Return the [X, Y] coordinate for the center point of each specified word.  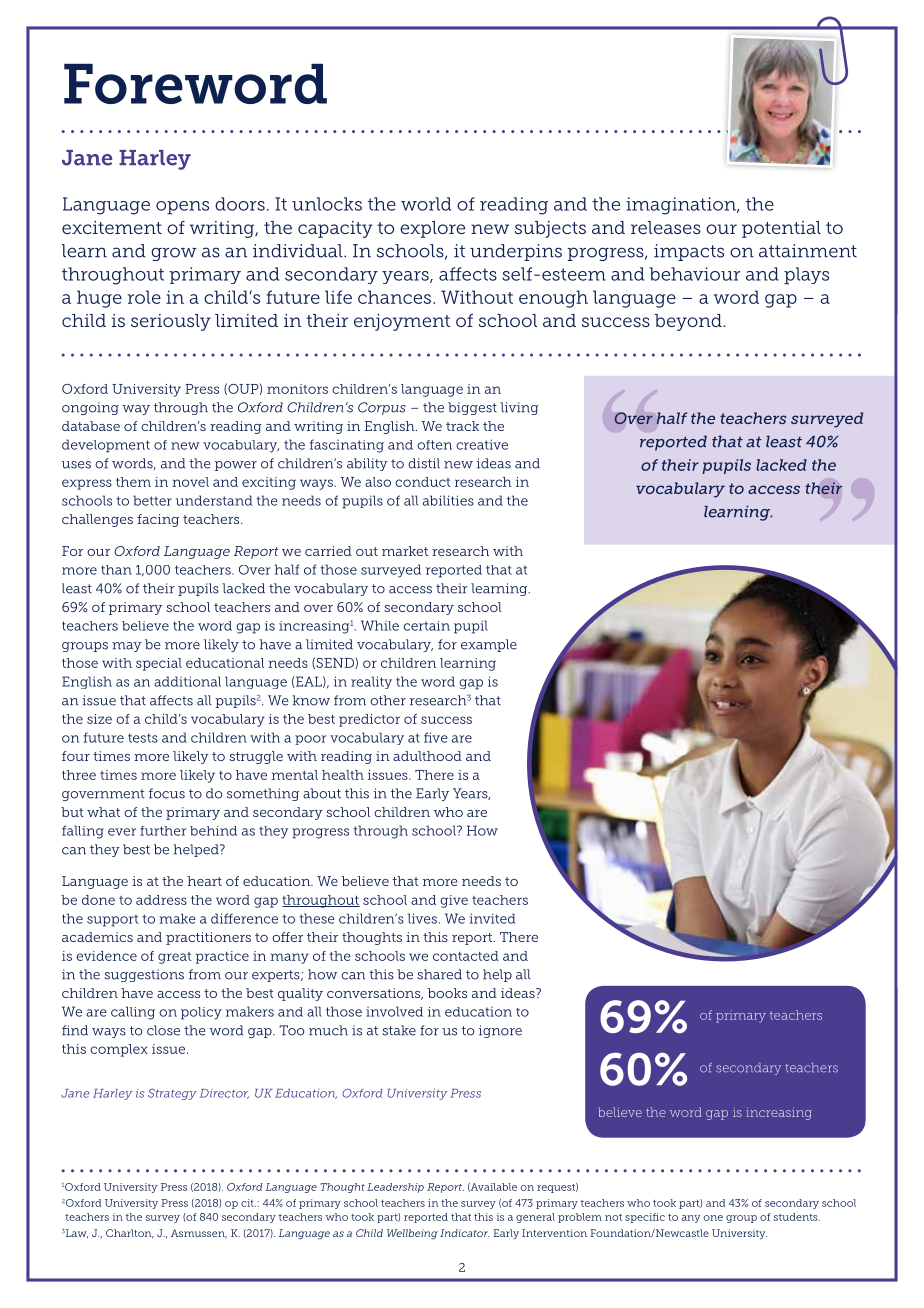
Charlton [130, 1234]
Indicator [465, 1233]
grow [174, 254]
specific [645, 1218]
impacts [689, 252]
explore [432, 229]
